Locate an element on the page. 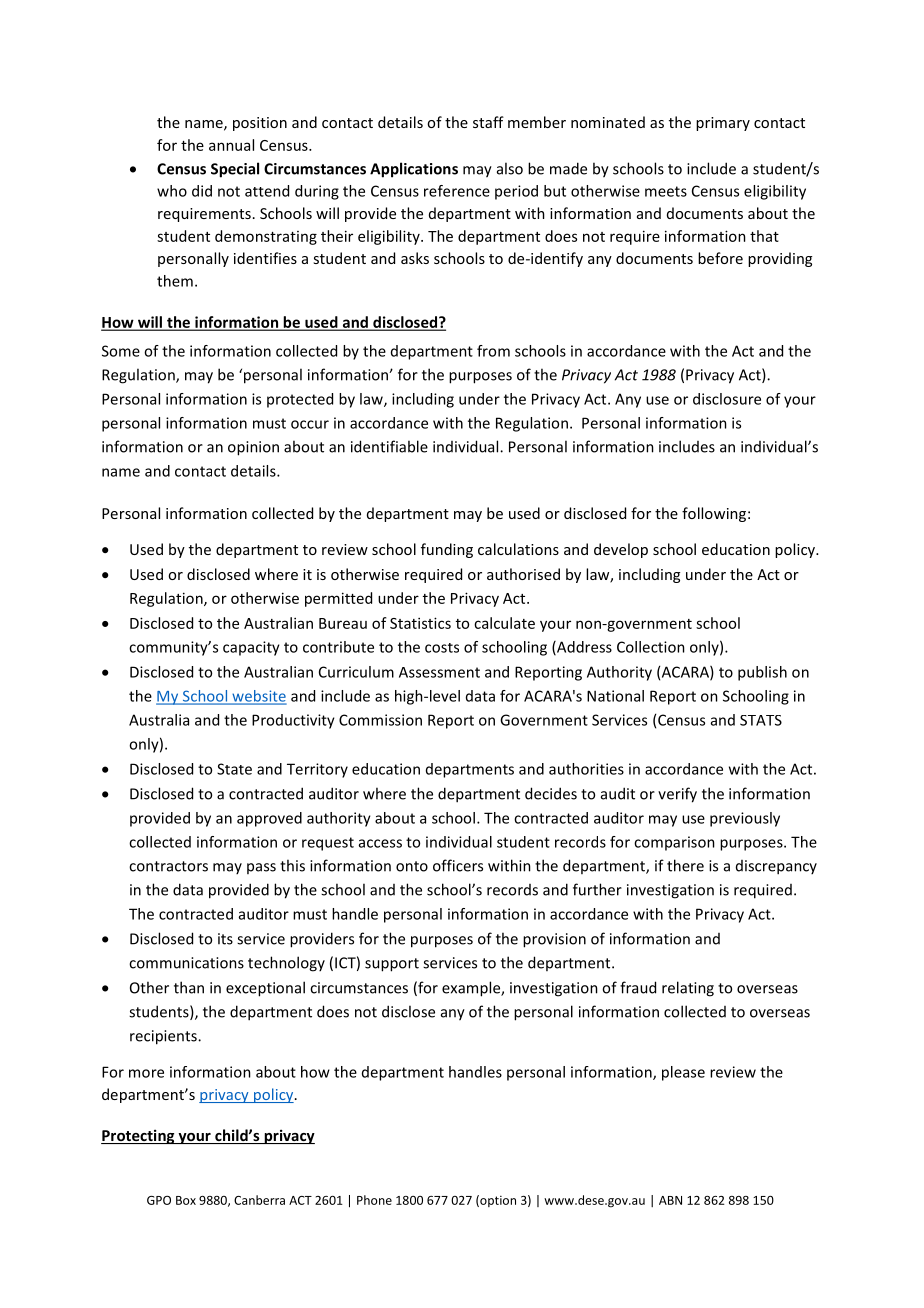  Applications is located at coordinates (414, 170).
